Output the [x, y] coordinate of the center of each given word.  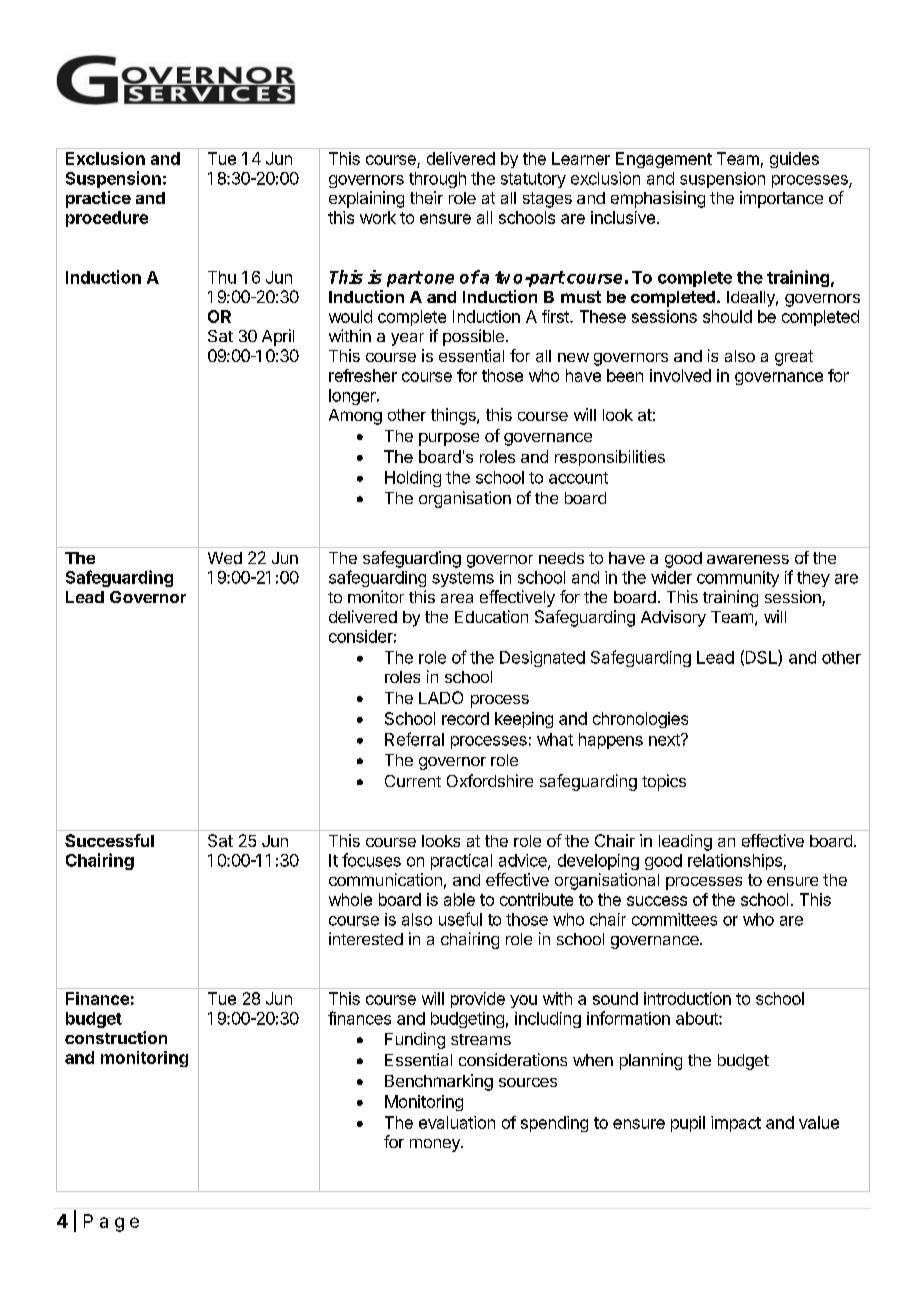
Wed [225, 558]
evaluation [457, 1122]
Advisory [673, 618]
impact [736, 1124]
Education [491, 616]
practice [98, 199]
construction [116, 1037]
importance [781, 199]
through [437, 180]
